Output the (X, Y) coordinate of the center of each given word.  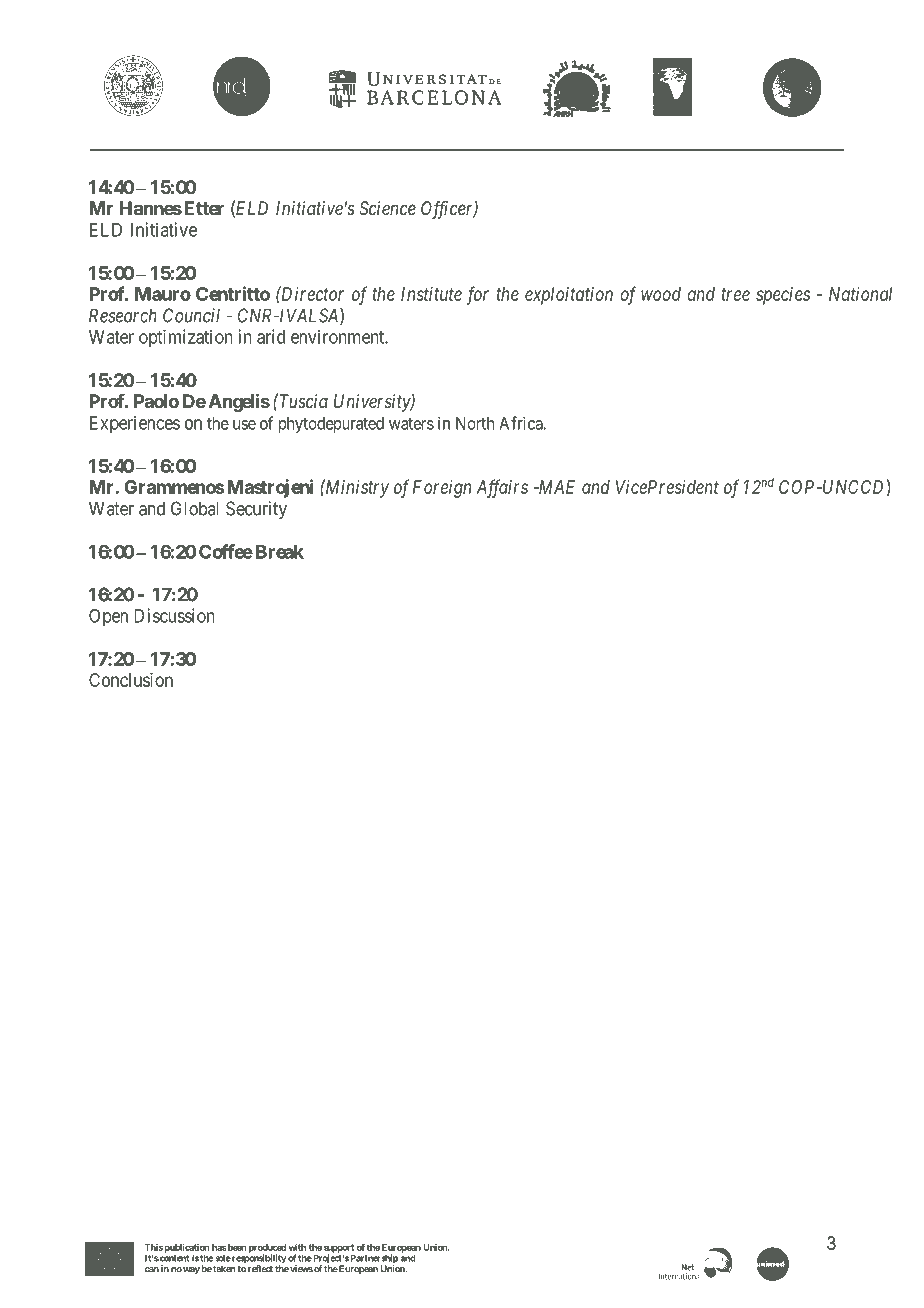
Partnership (374, 1260)
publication (187, 1249)
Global (195, 508)
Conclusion (131, 680)
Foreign (442, 489)
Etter (202, 208)
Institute (431, 294)
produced (267, 1249)
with (297, 1247)
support (339, 1249)
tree (735, 294)
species (783, 296)
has (219, 1247)
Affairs (502, 488)
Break (280, 552)
